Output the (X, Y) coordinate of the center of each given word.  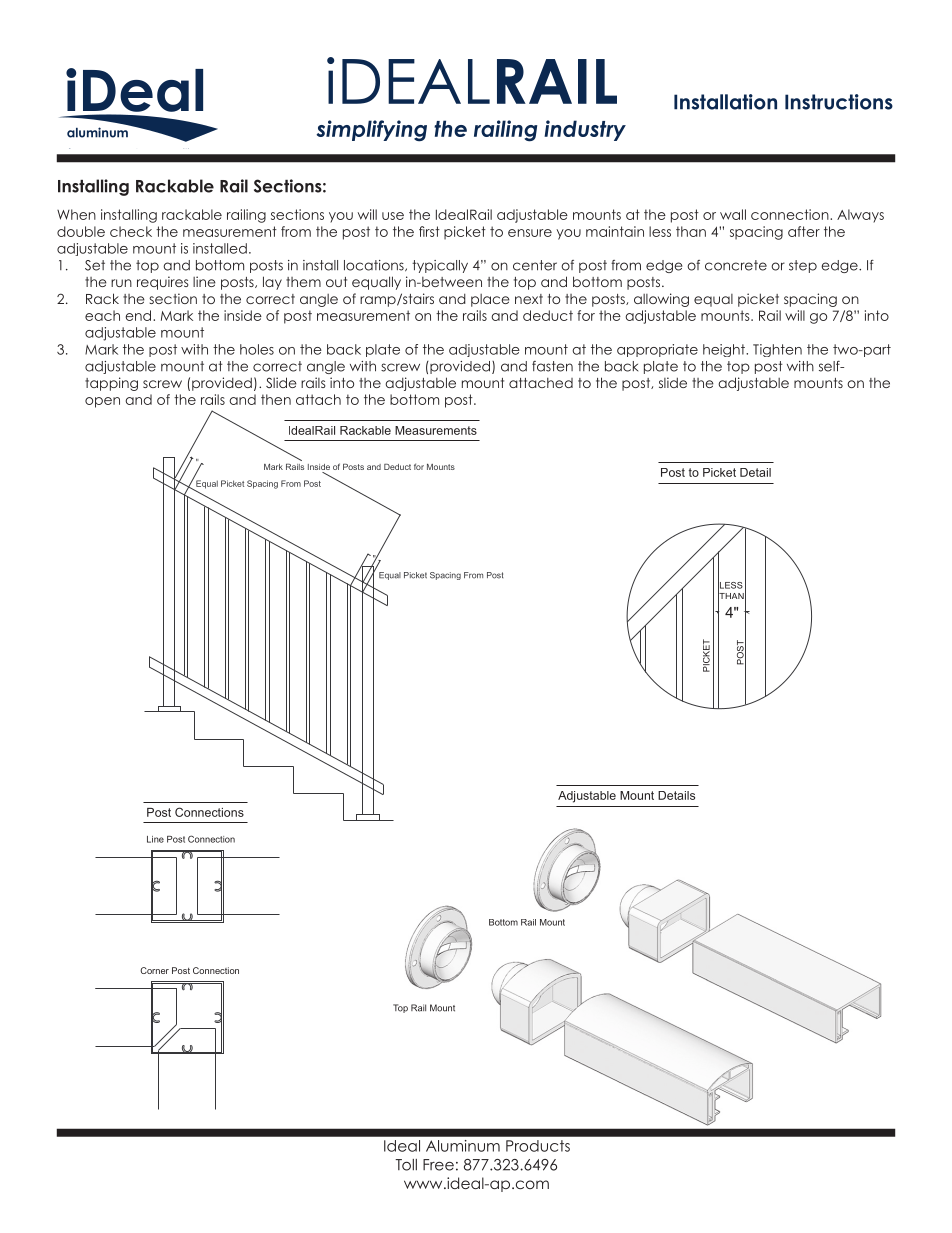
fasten (552, 366)
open (102, 402)
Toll (406, 1165)
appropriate (657, 350)
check (131, 231)
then (276, 399)
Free (438, 1165)
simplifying (371, 131)
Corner (154, 970)
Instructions (839, 102)
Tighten (777, 350)
